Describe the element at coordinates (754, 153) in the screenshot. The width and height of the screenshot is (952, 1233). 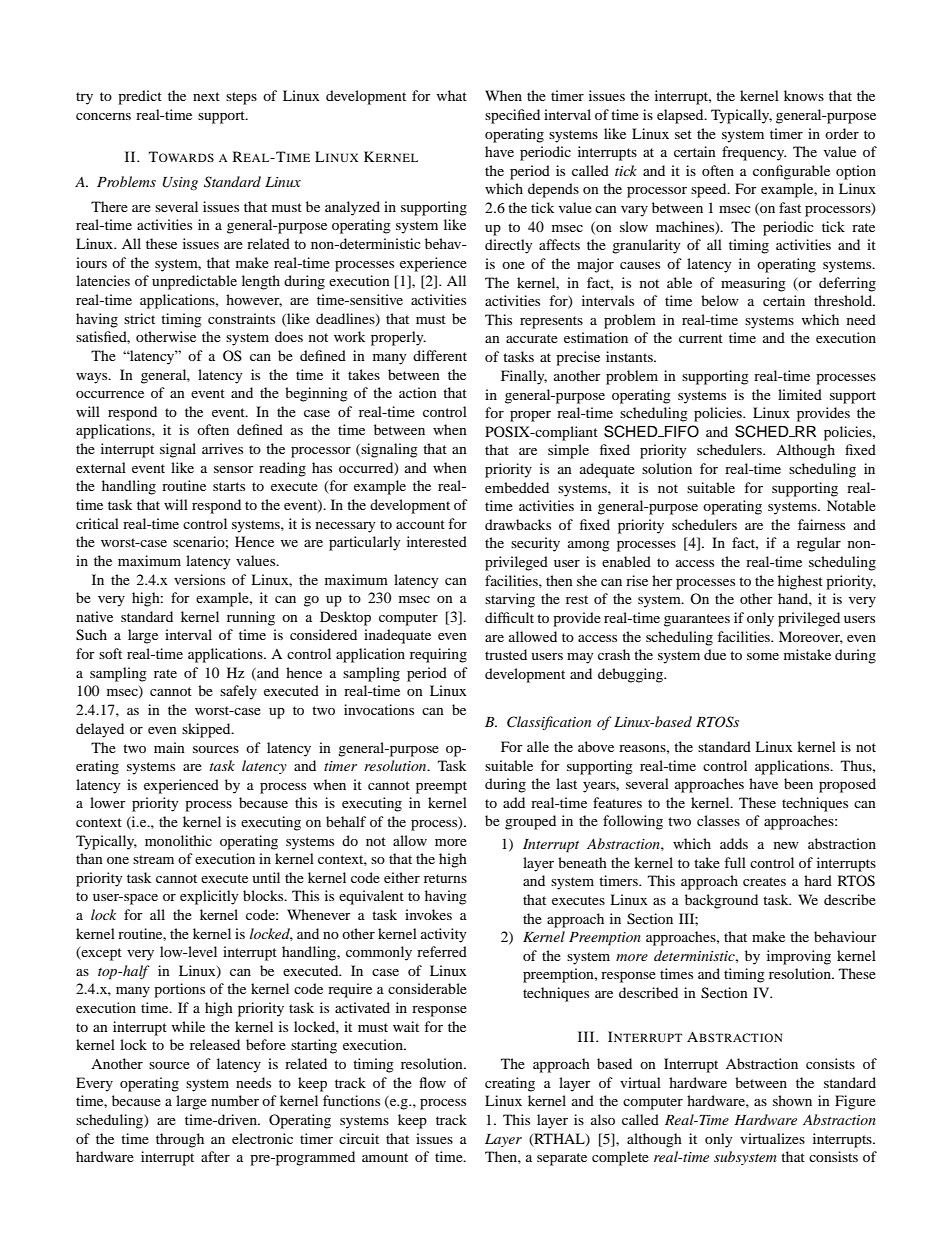
I see `frequency` at that location.
